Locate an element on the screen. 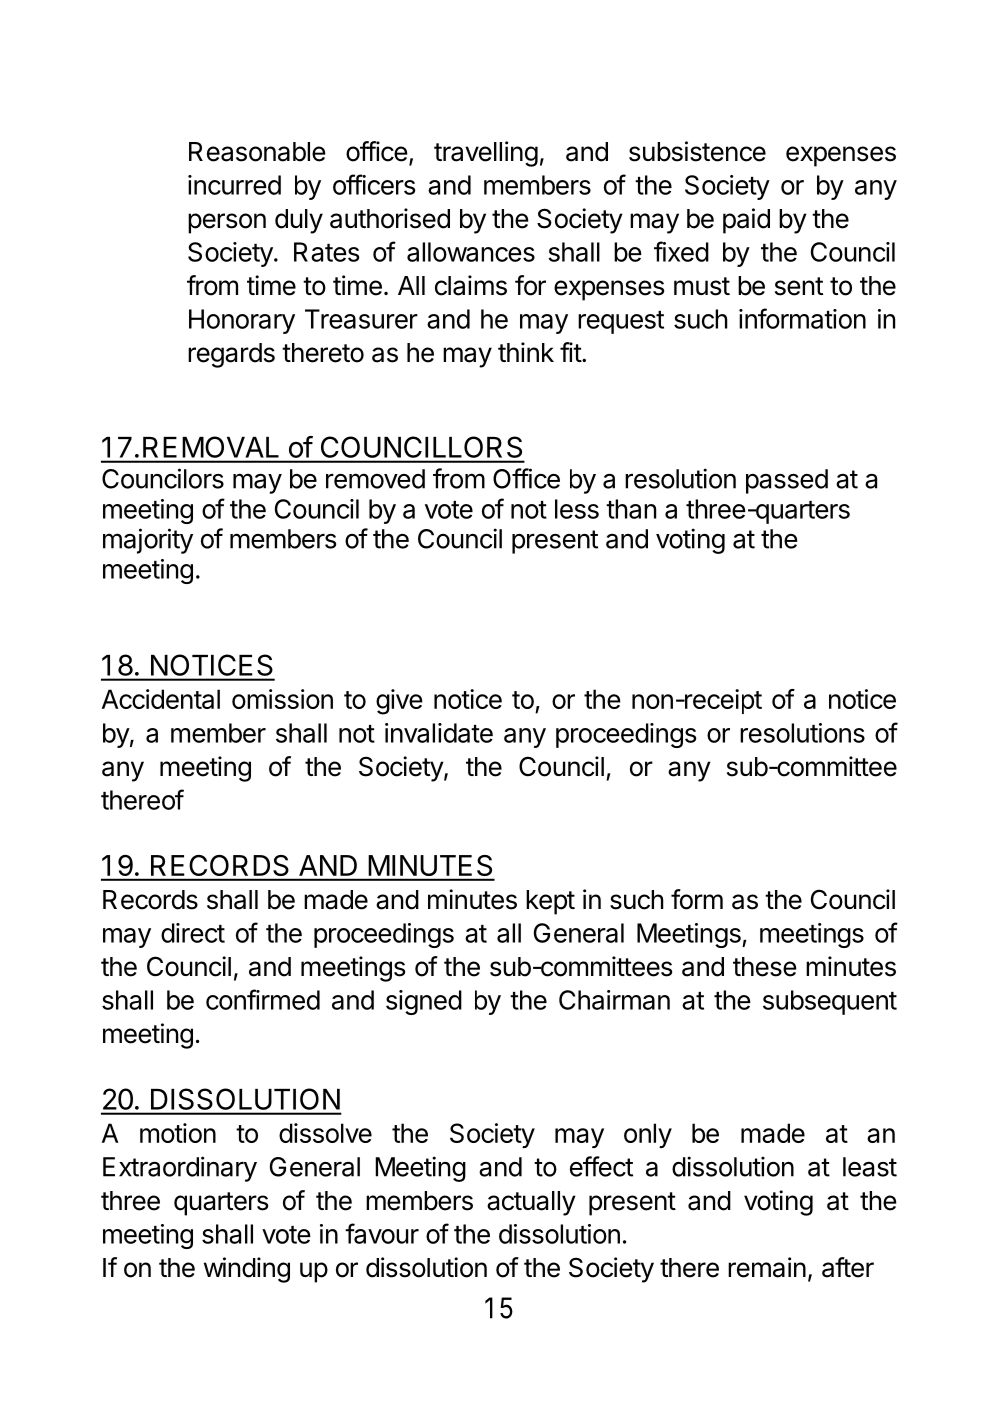 This screenshot has height=1410, width=997. invalidate is located at coordinates (439, 733).
